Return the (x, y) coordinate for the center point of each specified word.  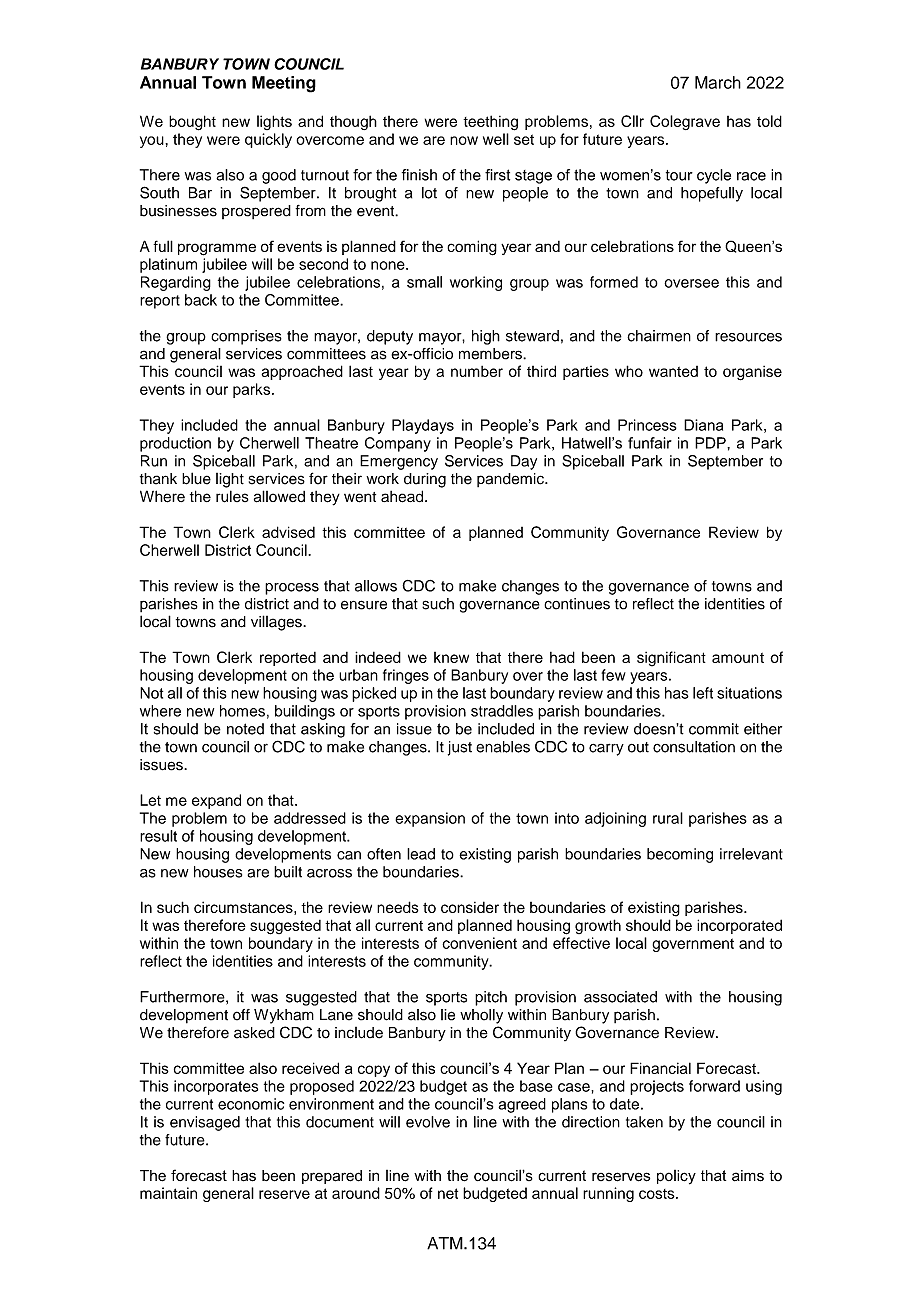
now (464, 140)
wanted (673, 371)
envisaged (205, 1123)
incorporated (739, 926)
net (448, 1193)
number (477, 371)
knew (451, 657)
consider (470, 907)
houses (218, 872)
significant (671, 659)
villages (277, 623)
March (718, 82)
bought (192, 123)
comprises (246, 337)
